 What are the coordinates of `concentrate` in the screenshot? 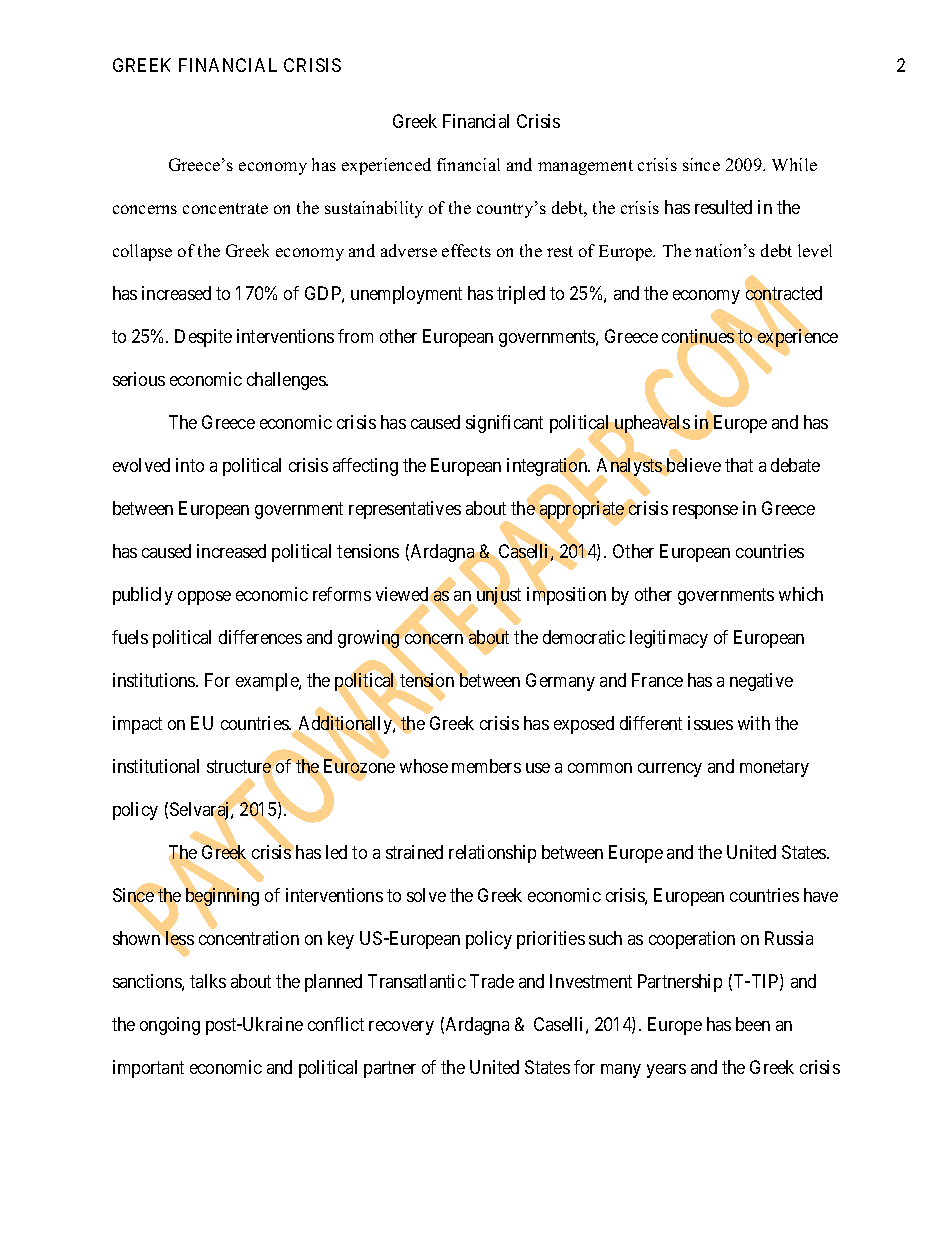 It's located at (225, 208).
